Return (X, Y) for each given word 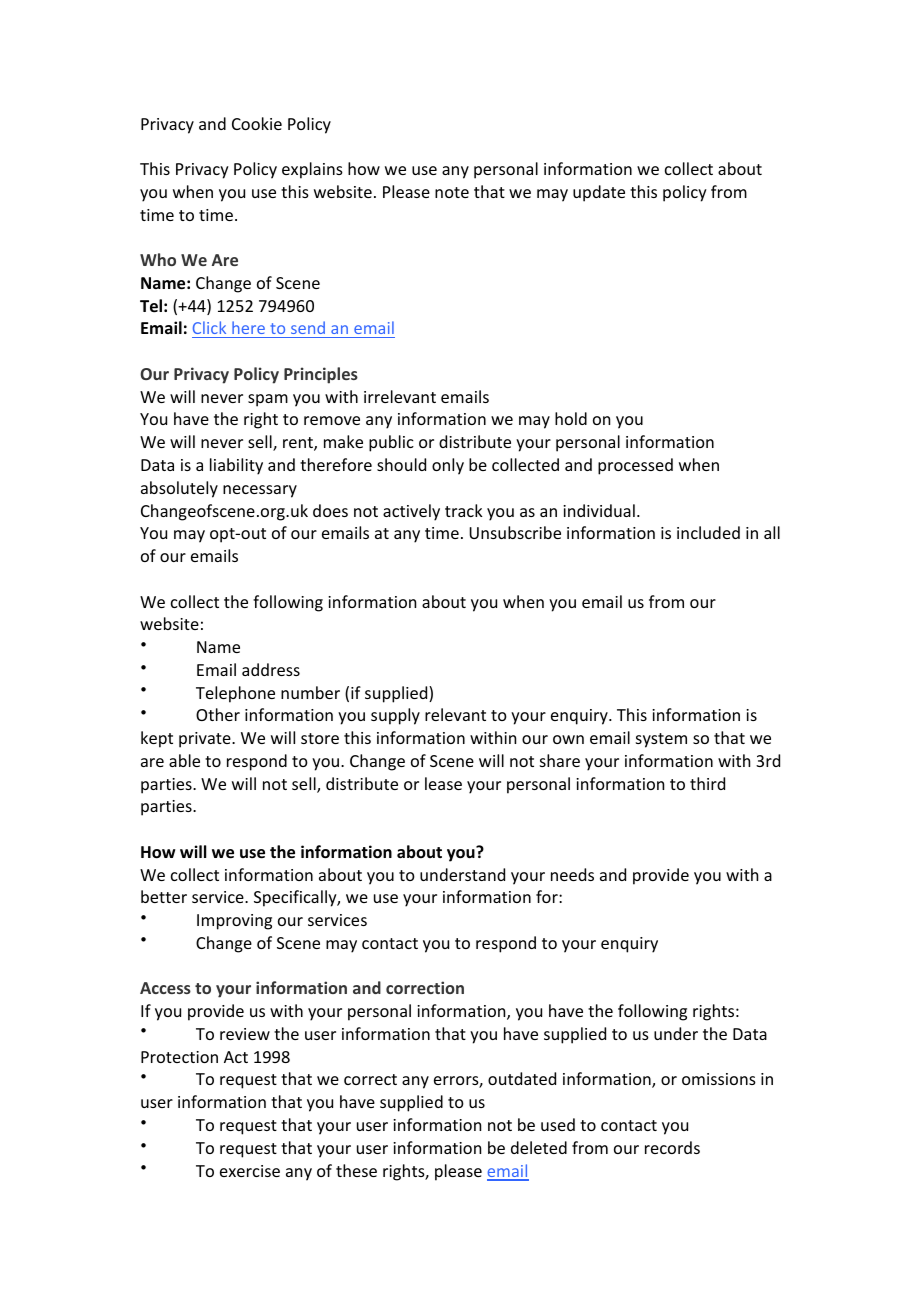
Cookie (257, 123)
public (391, 443)
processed (635, 466)
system (661, 740)
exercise (250, 1171)
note (452, 192)
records (672, 1147)
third (707, 783)
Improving (234, 922)
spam (268, 400)
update (599, 193)
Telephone (235, 694)
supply (395, 716)
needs (572, 874)
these (356, 1170)
